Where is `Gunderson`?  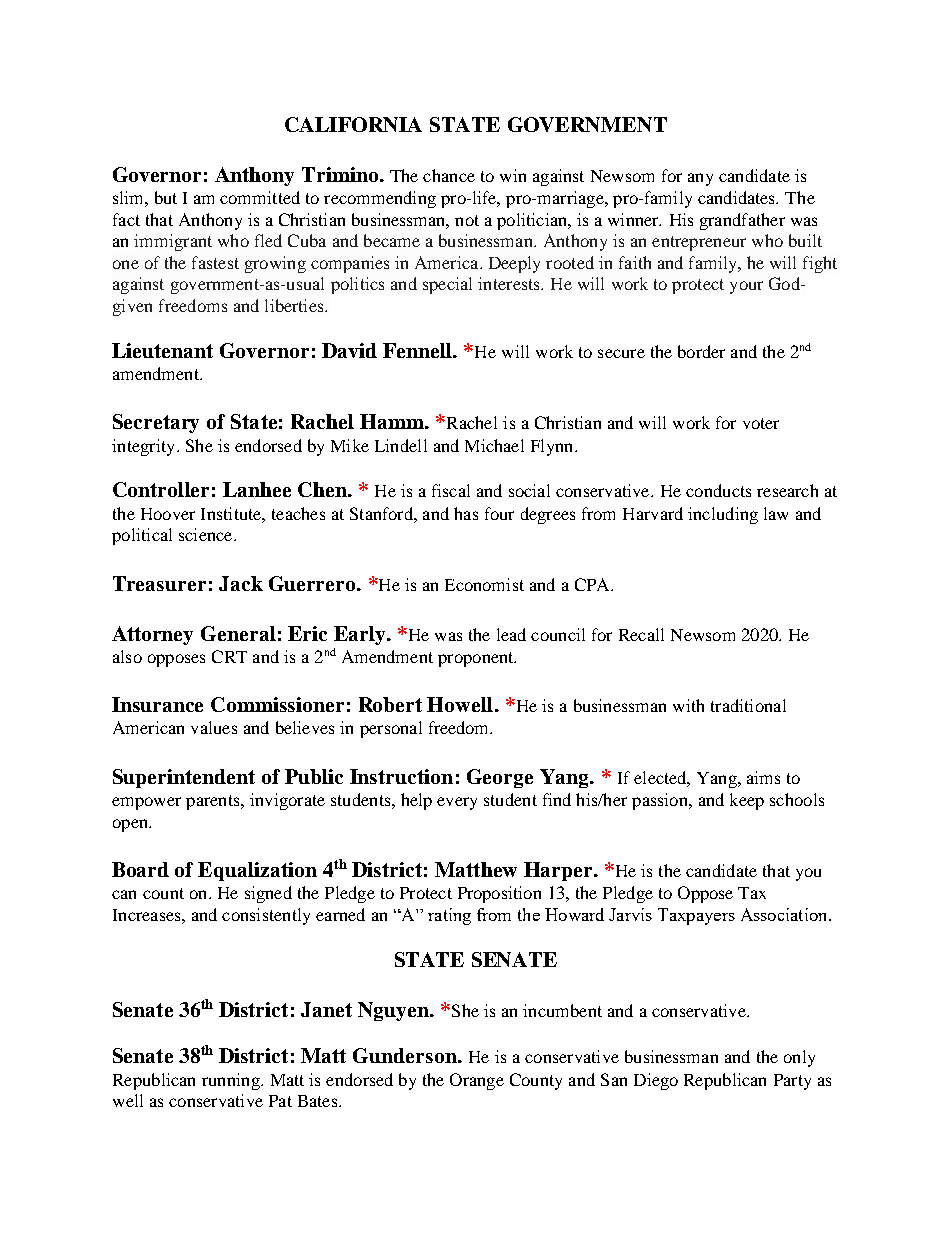 Gunderson is located at coordinates (406, 1055).
